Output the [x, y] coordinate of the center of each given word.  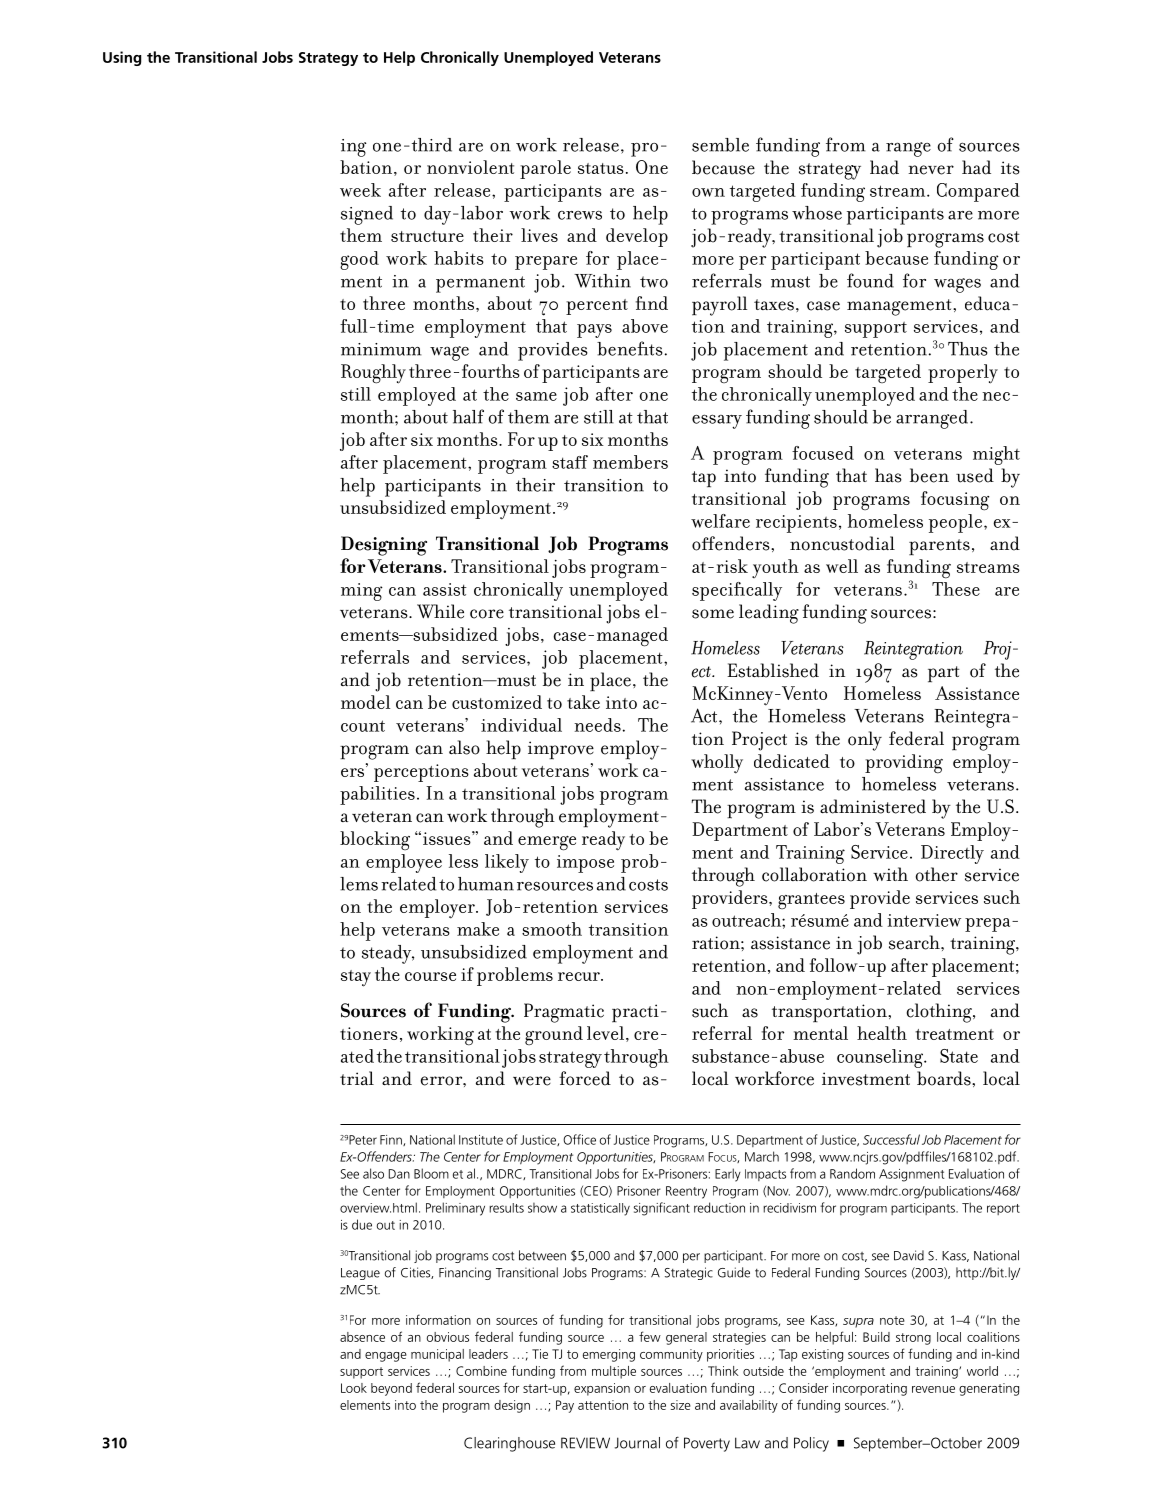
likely [507, 863]
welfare [720, 521]
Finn [392, 1140]
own [708, 192]
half [468, 416]
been [929, 475]
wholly [717, 764]
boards [945, 1078]
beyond [391, 1389]
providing [904, 764]
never [931, 170]
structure [427, 236]
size [681, 1405]
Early [728, 1175]
